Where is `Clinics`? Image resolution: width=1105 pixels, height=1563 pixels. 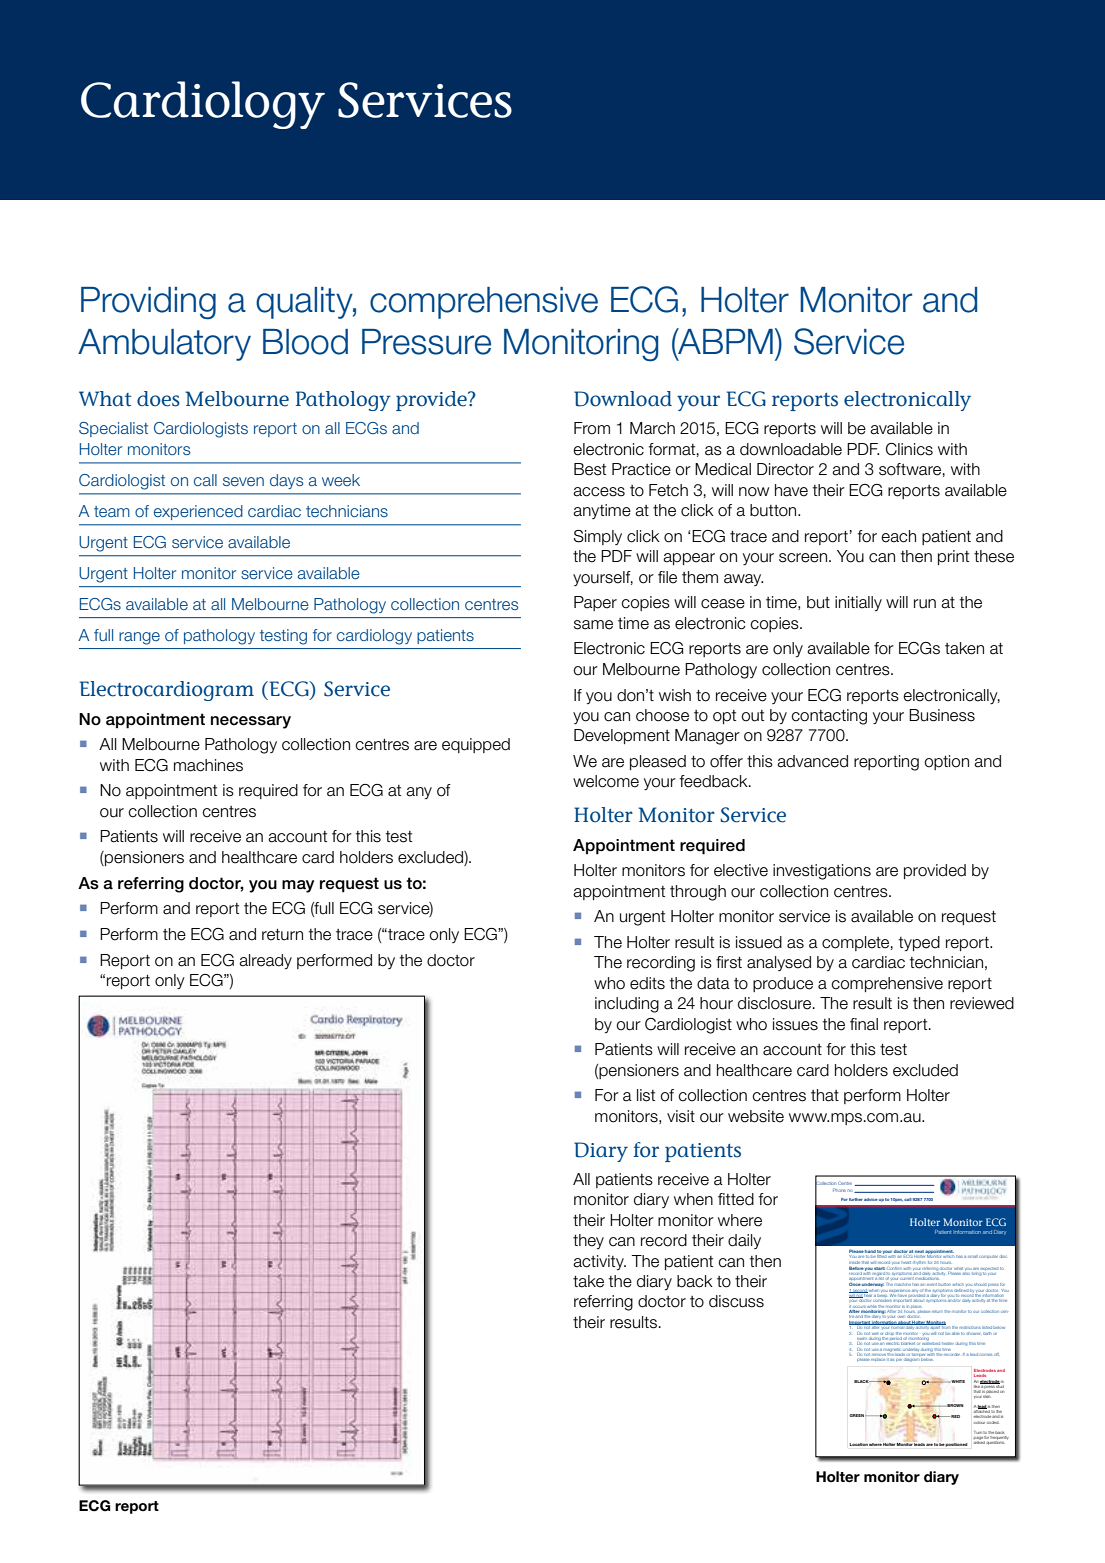
Clinics is located at coordinates (909, 449).
